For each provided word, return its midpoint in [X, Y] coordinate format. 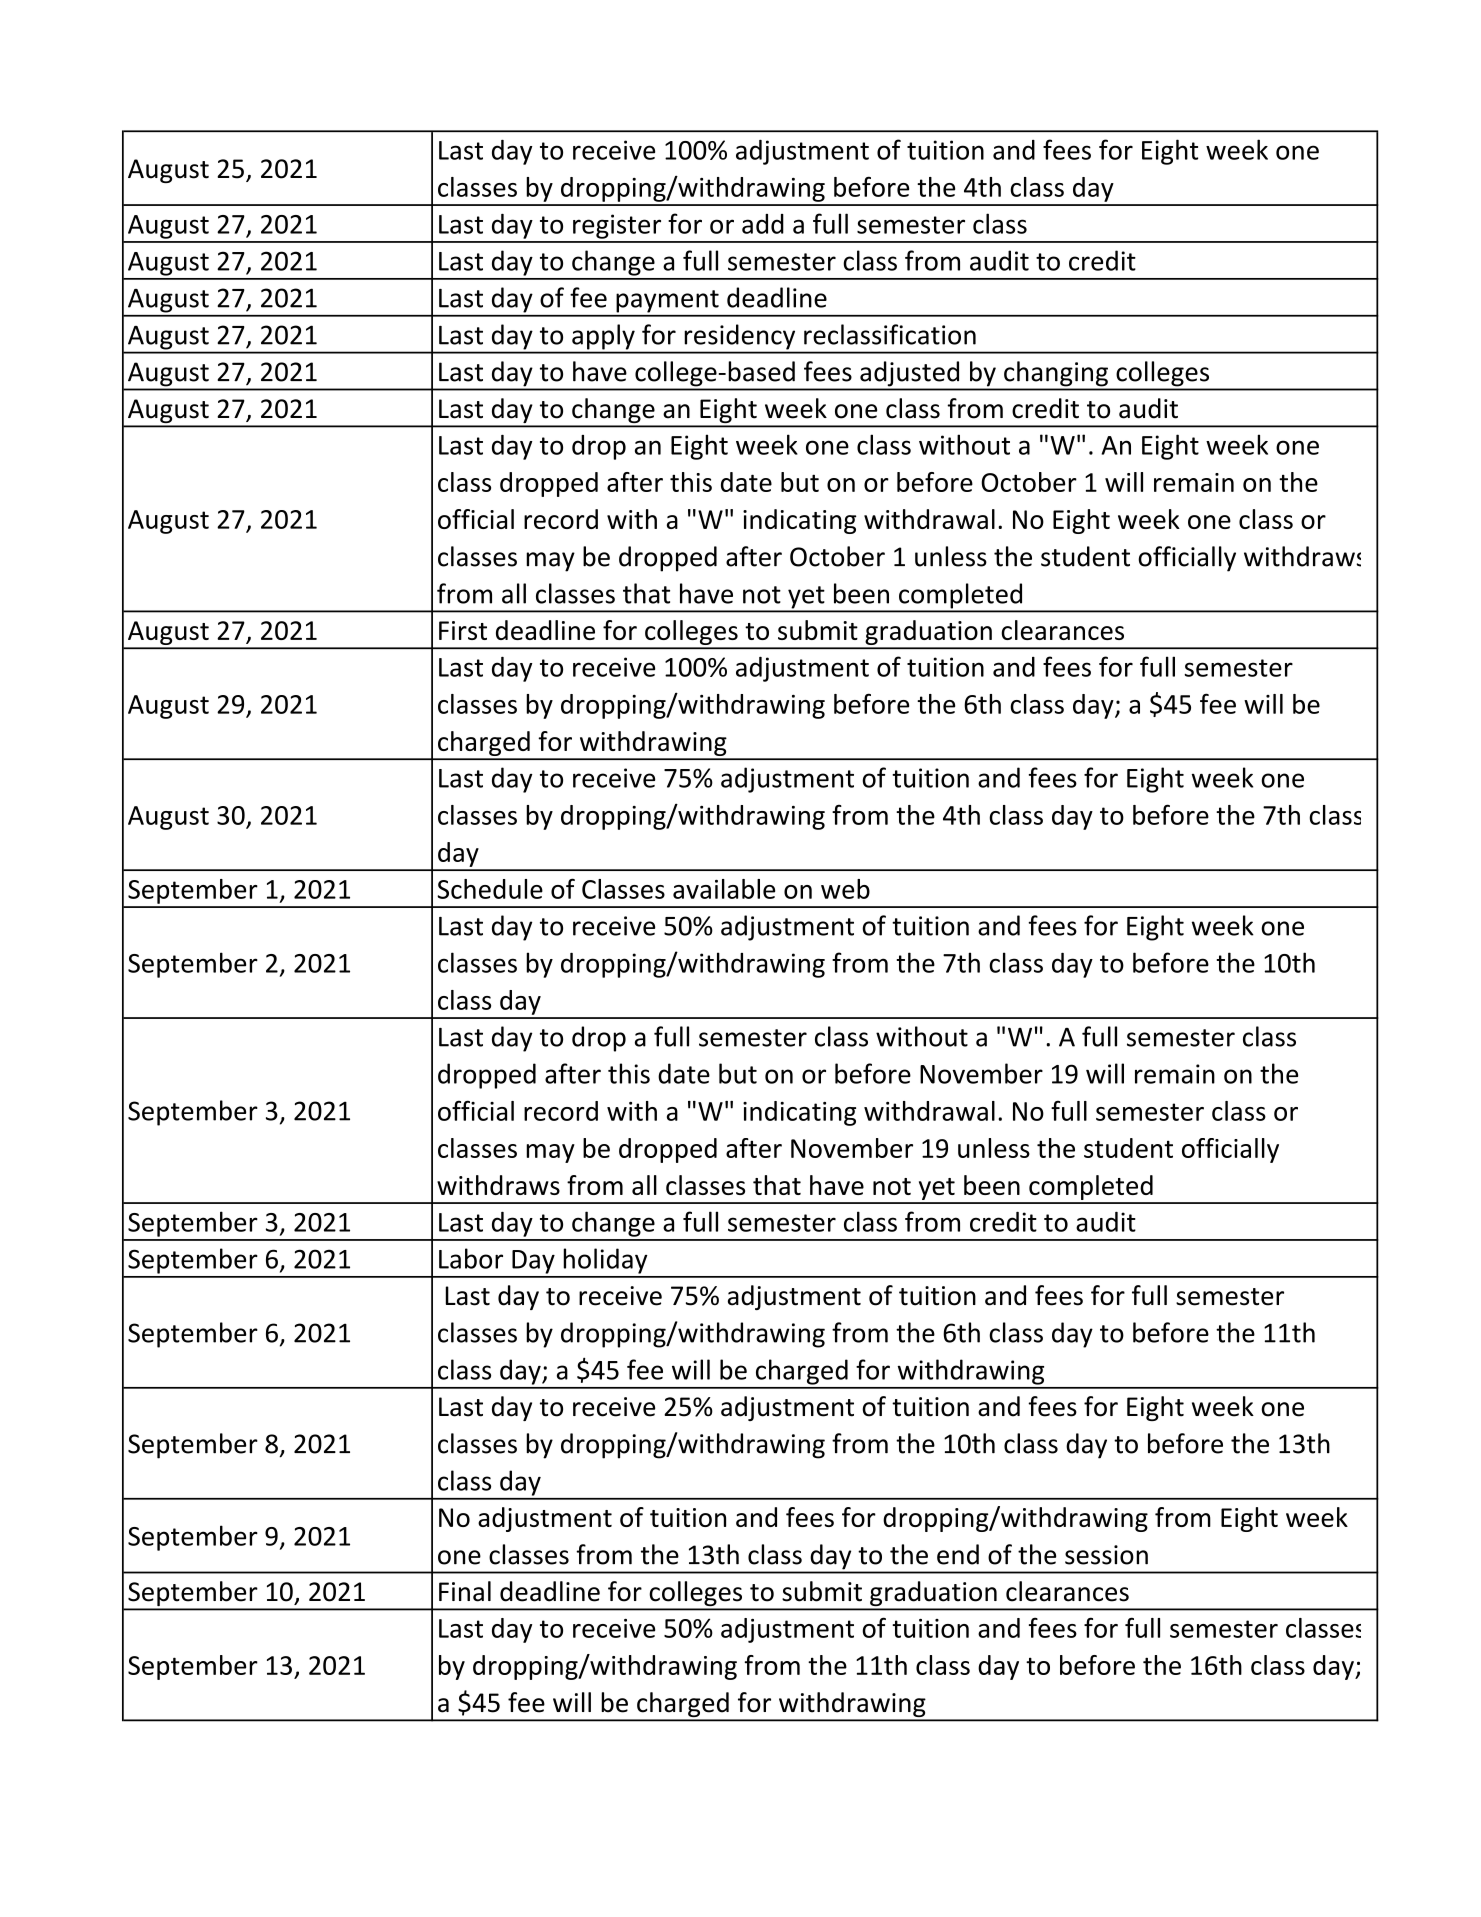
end [958, 1554]
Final [465, 1591]
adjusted [909, 373]
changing [1056, 373]
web [845, 889]
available [724, 889]
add [763, 224]
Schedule [490, 889]
